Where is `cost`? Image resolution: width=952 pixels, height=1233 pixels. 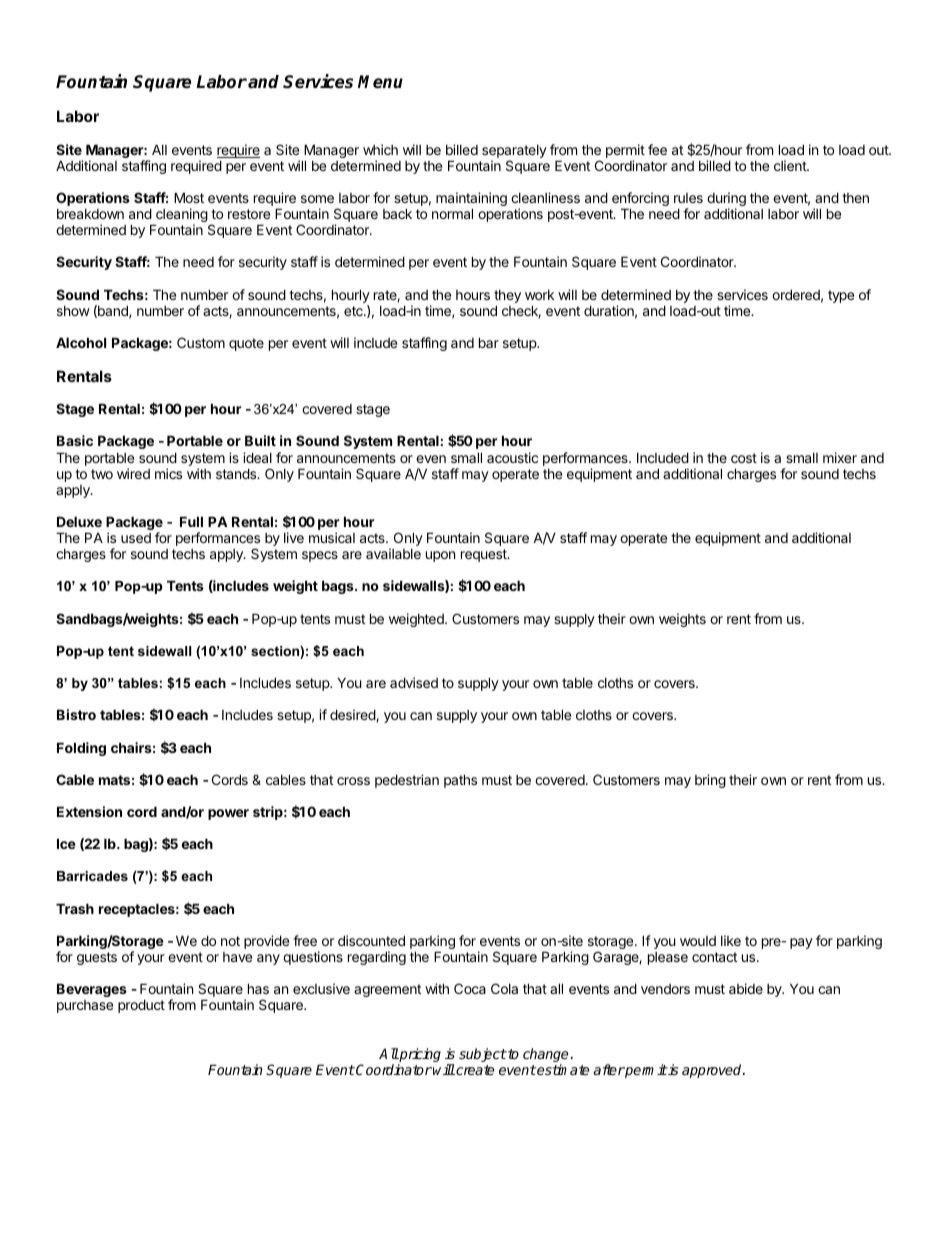 cost is located at coordinates (744, 458).
